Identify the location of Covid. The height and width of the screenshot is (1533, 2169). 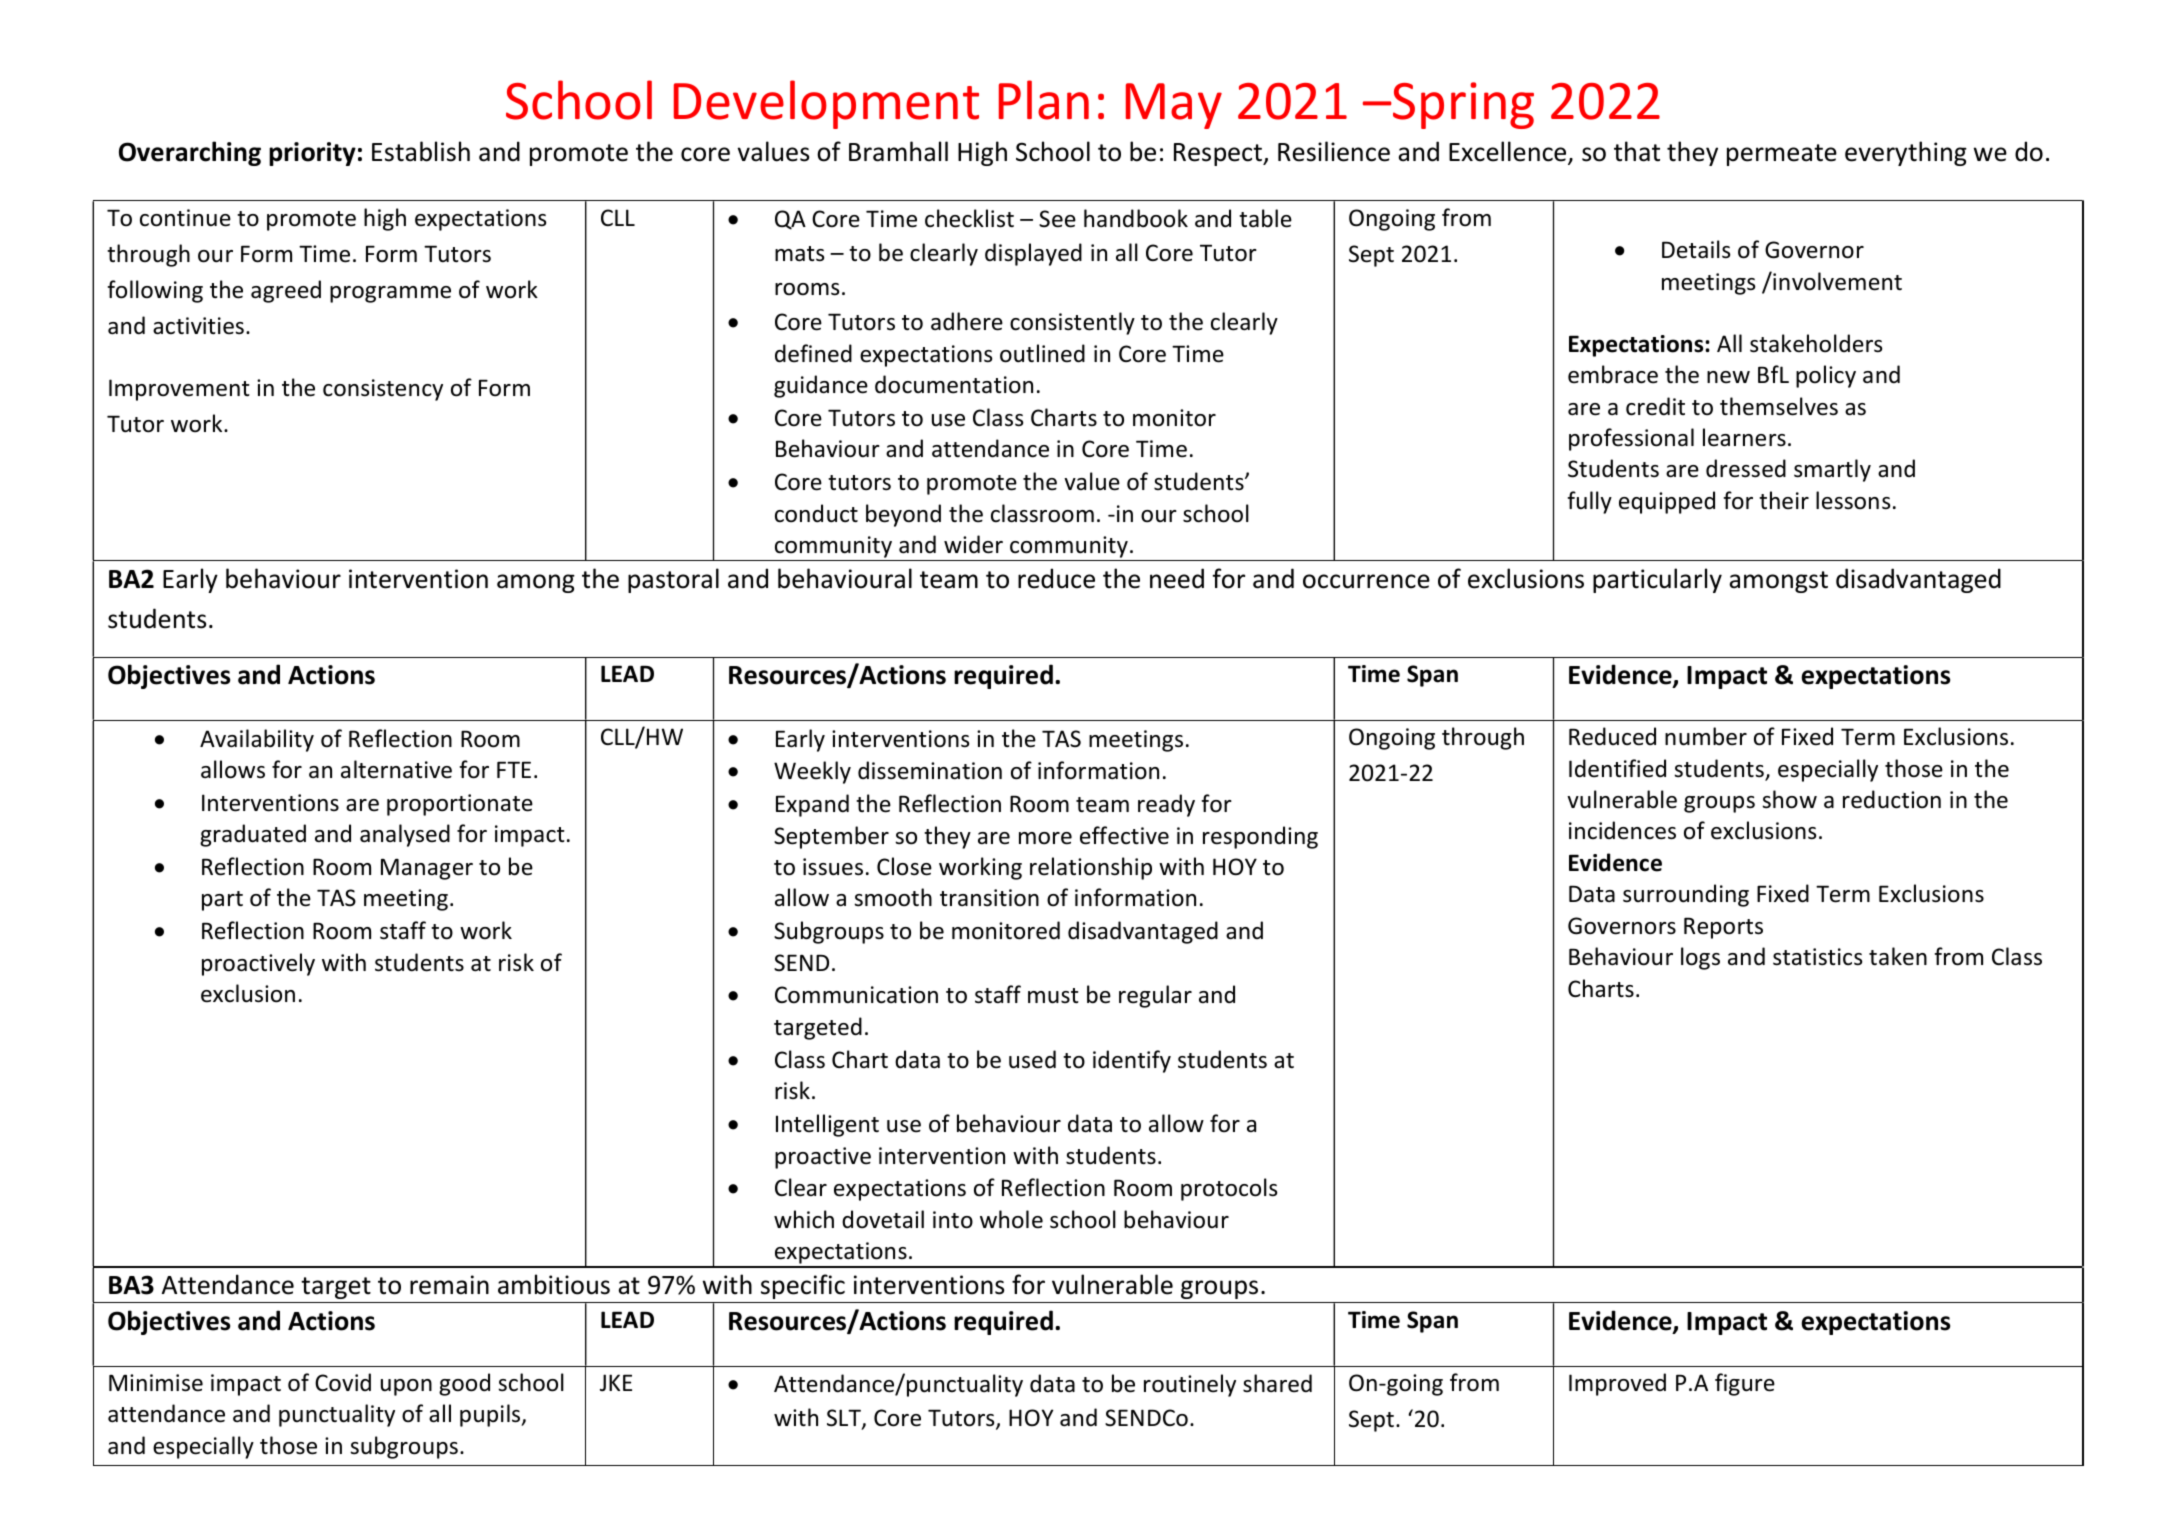
(343, 1382).
